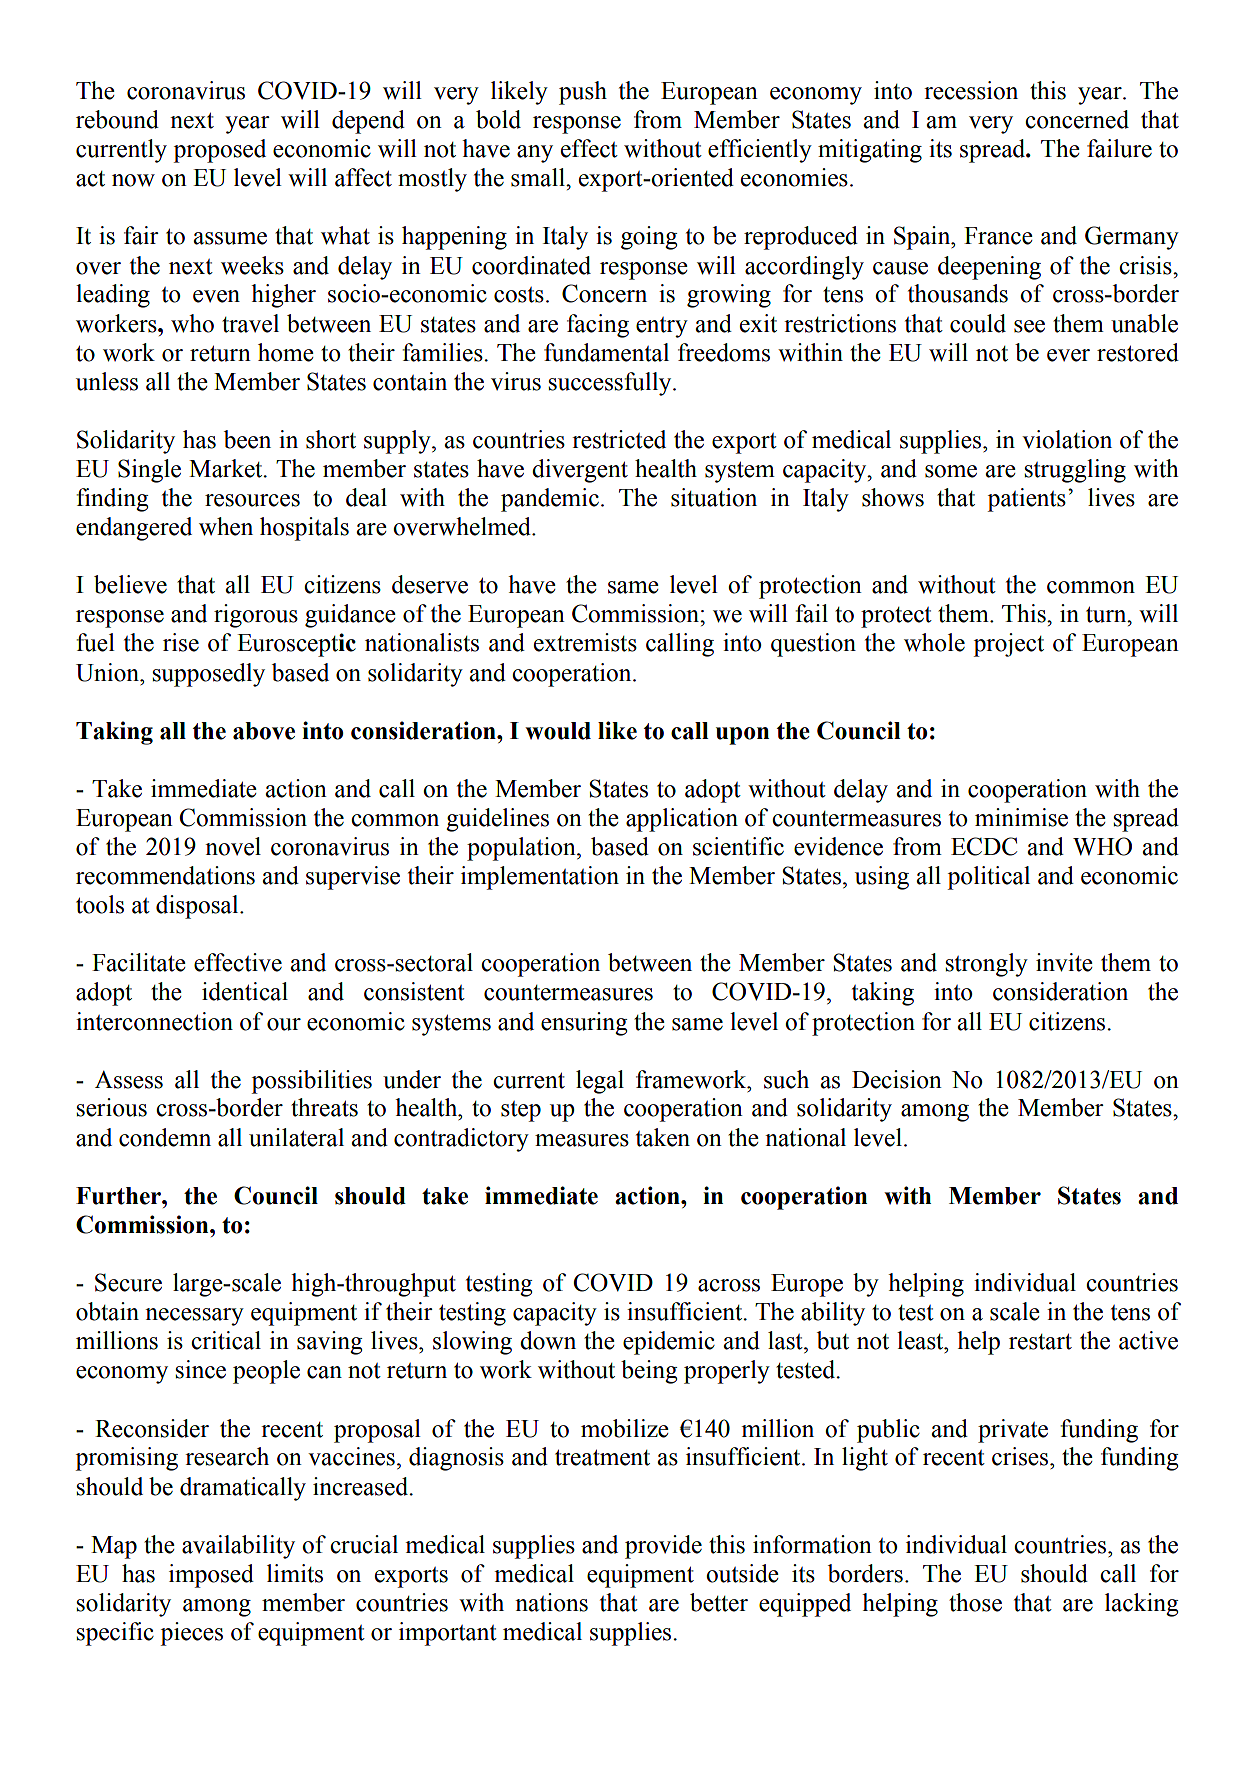  Describe the element at coordinates (219, 151) in the page. I see `proposed` at that location.
